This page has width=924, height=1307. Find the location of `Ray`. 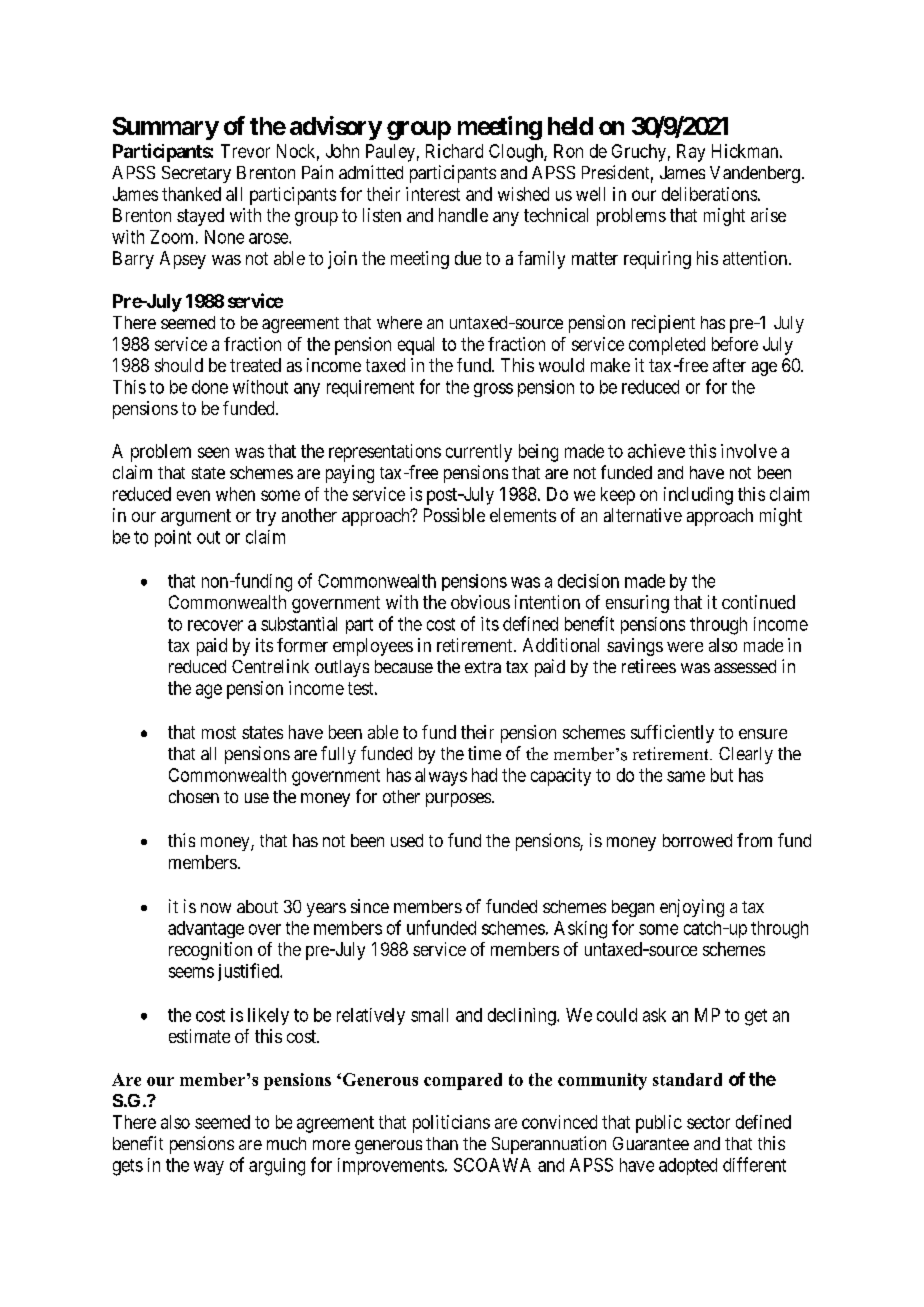

Ray is located at coordinates (691, 153).
